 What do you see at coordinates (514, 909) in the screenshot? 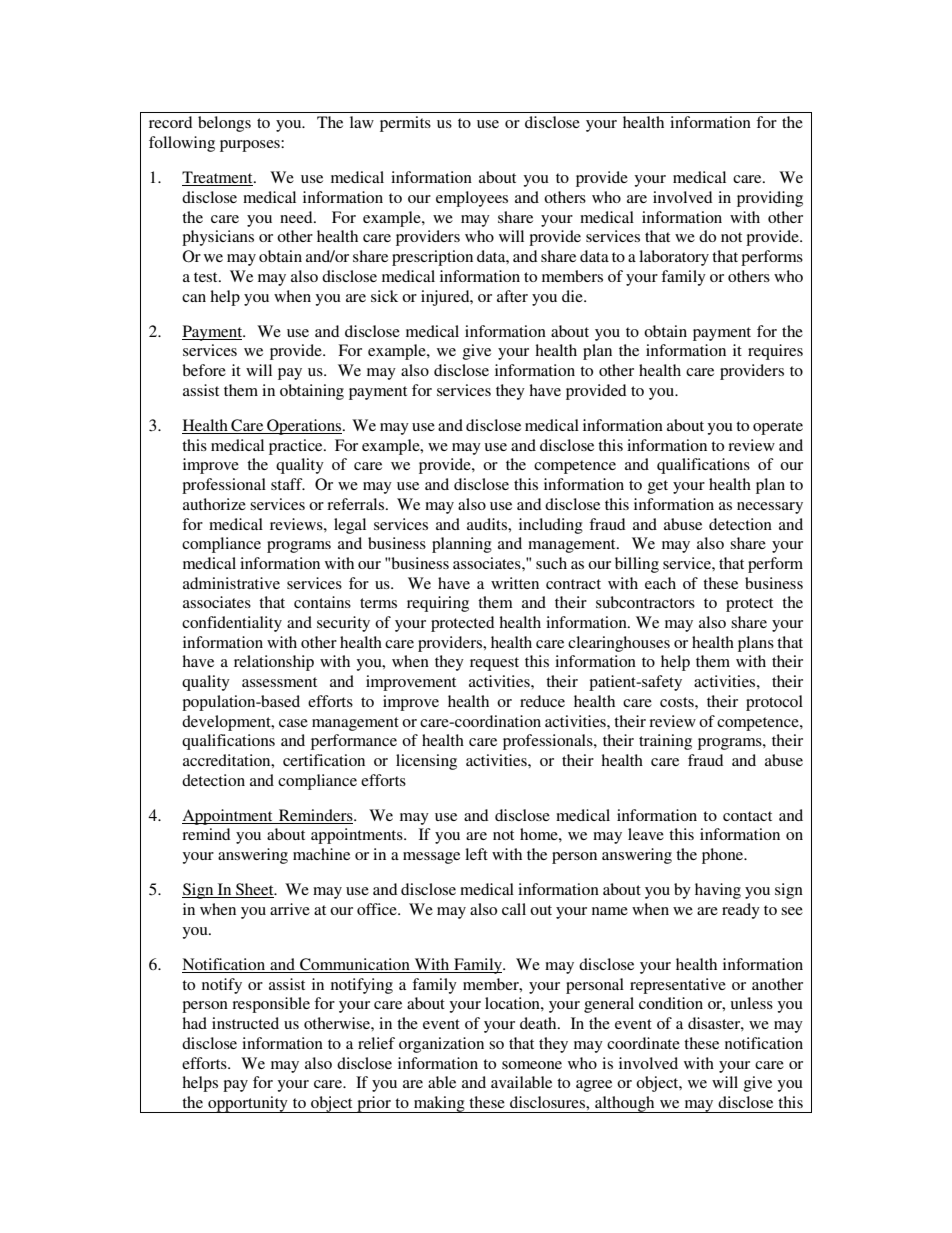
I see `call` at bounding box center [514, 909].
